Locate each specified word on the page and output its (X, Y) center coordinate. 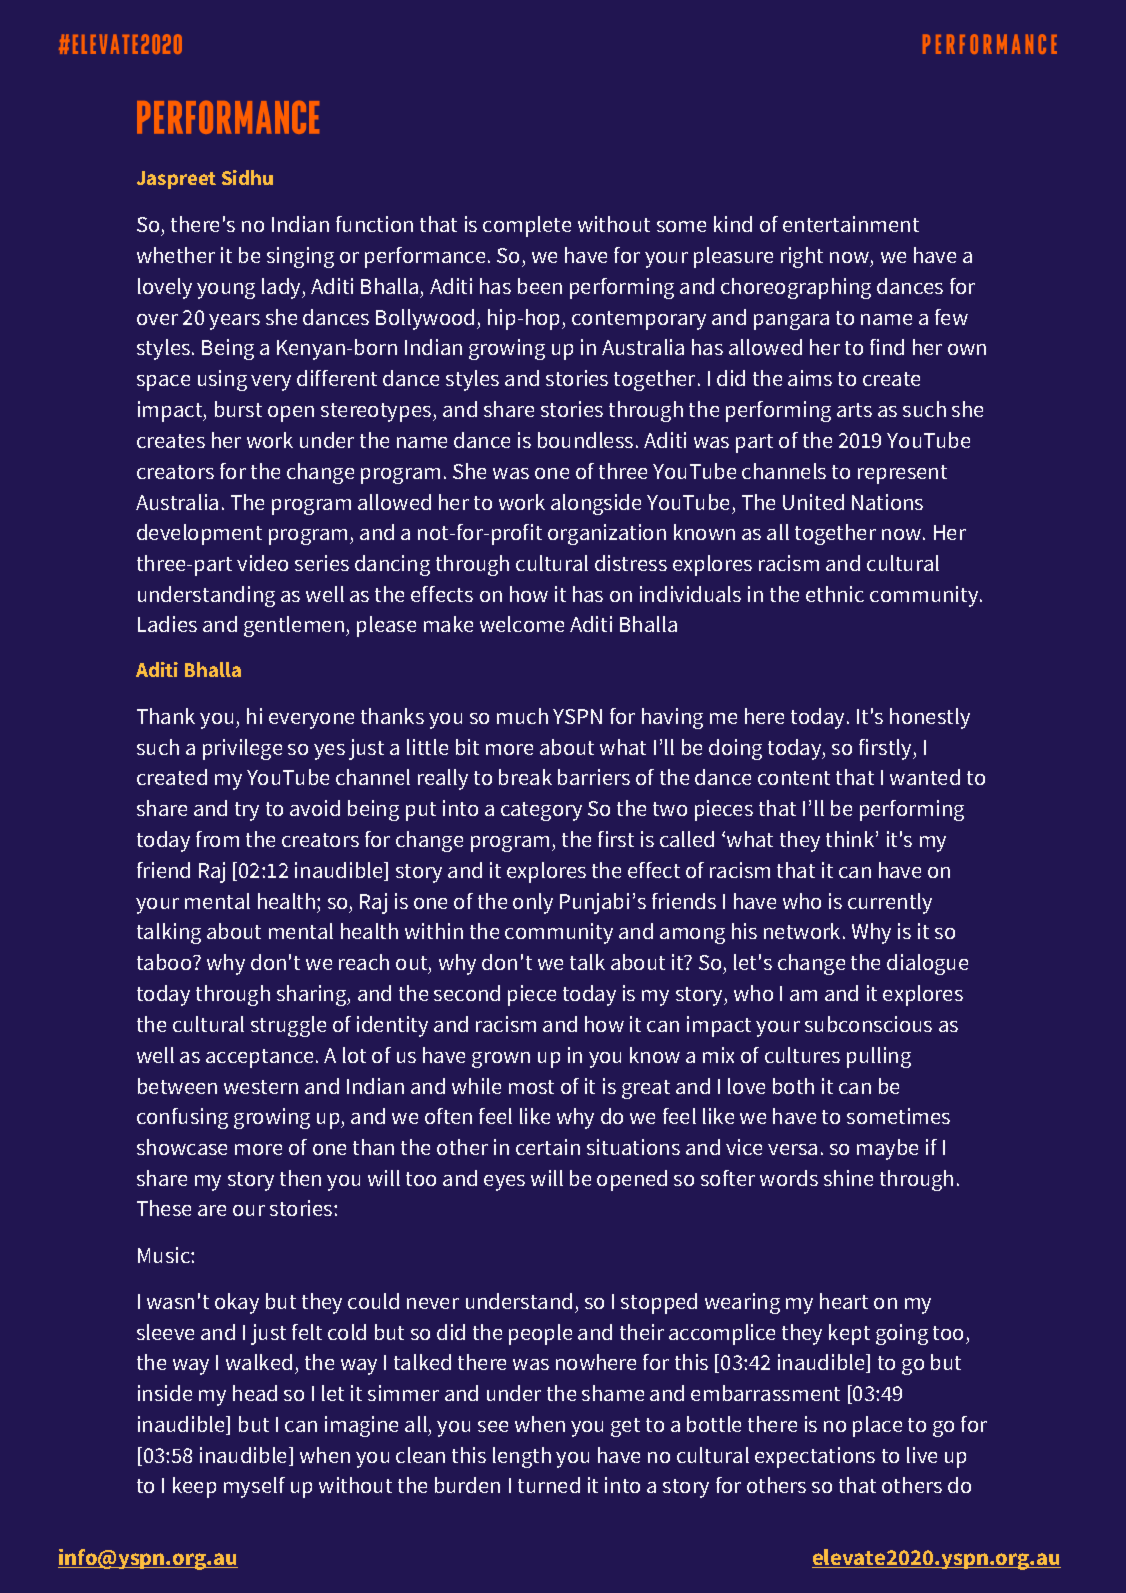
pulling (879, 1057)
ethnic (835, 594)
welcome (522, 624)
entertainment (851, 224)
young (226, 291)
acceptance (259, 1058)
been (540, 286)
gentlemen (294, 626)
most (531, 1087)
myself (254, 1487)
